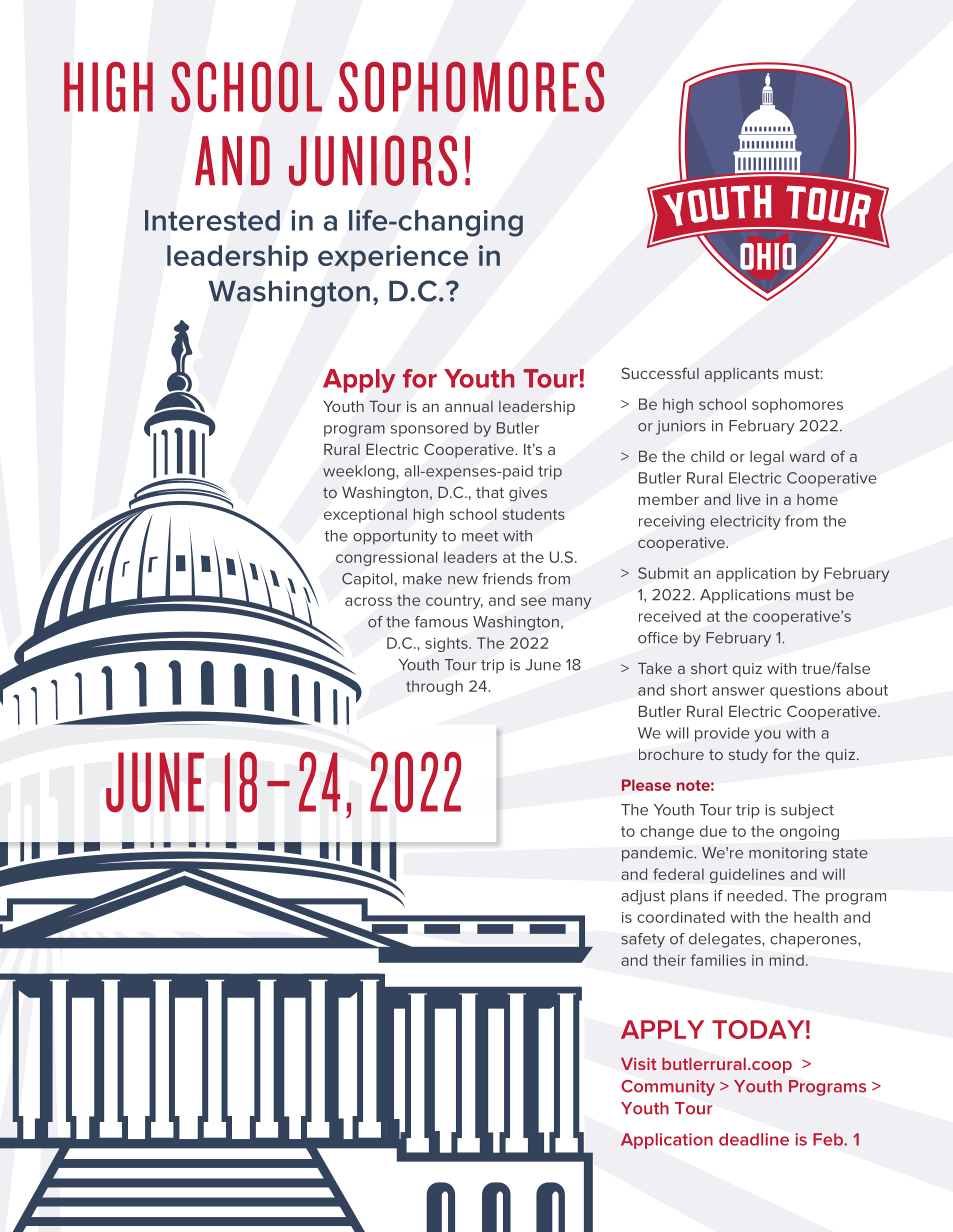  I want to click on students, so click(534, 514).
